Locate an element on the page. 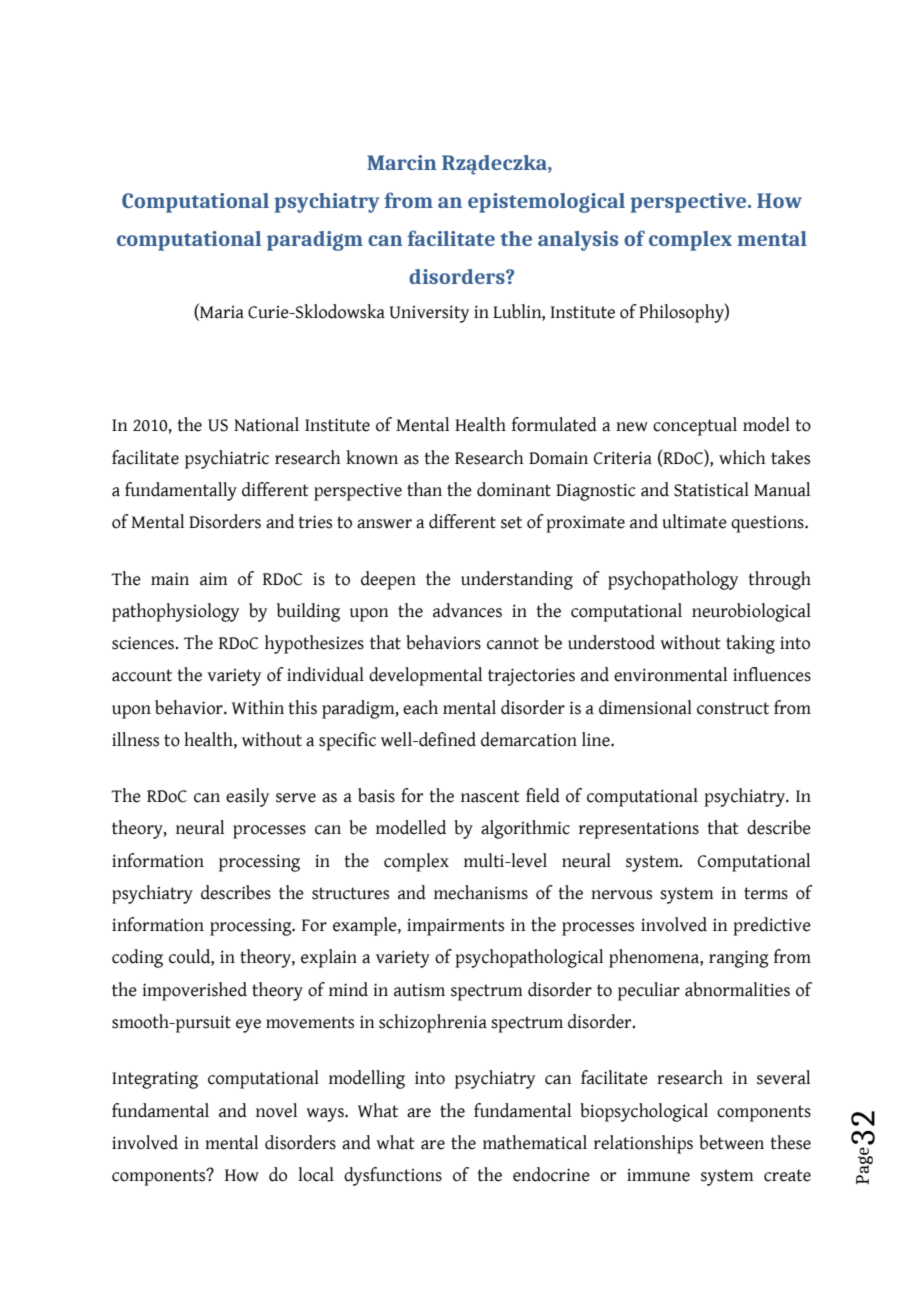 The image size is (924, 1308). analysis is located at coordinates (578, 241).
